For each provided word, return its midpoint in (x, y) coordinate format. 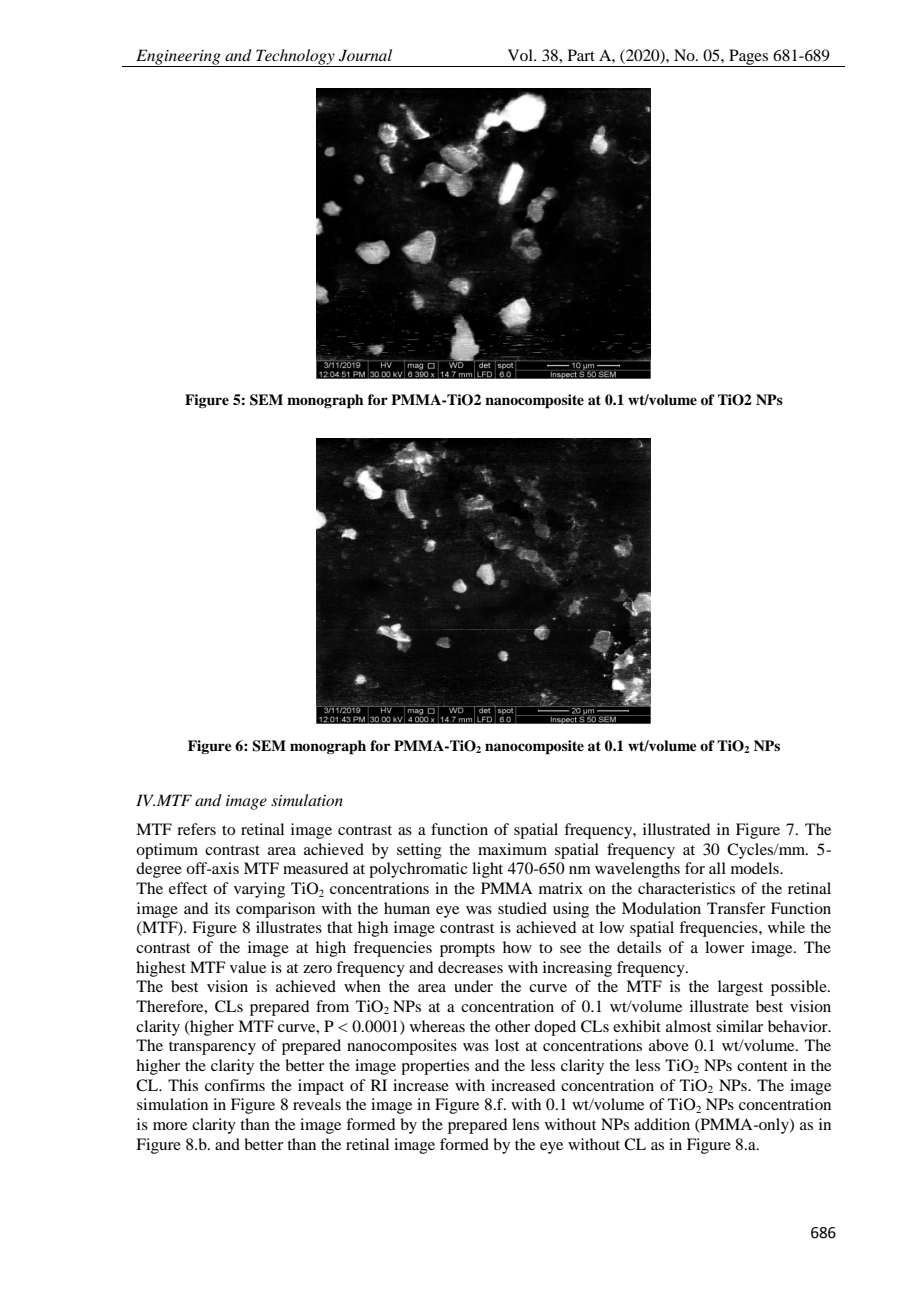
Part (581, 55)
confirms (235, 1085)
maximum (512, 849)
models (756, 868)
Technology (295, 58)
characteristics (686, 888)
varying (259, 890)
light (487, 870)
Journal (365, 55)
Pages (749, 58)
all (717, 868)
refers (196, 829)
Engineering (178, 58)
